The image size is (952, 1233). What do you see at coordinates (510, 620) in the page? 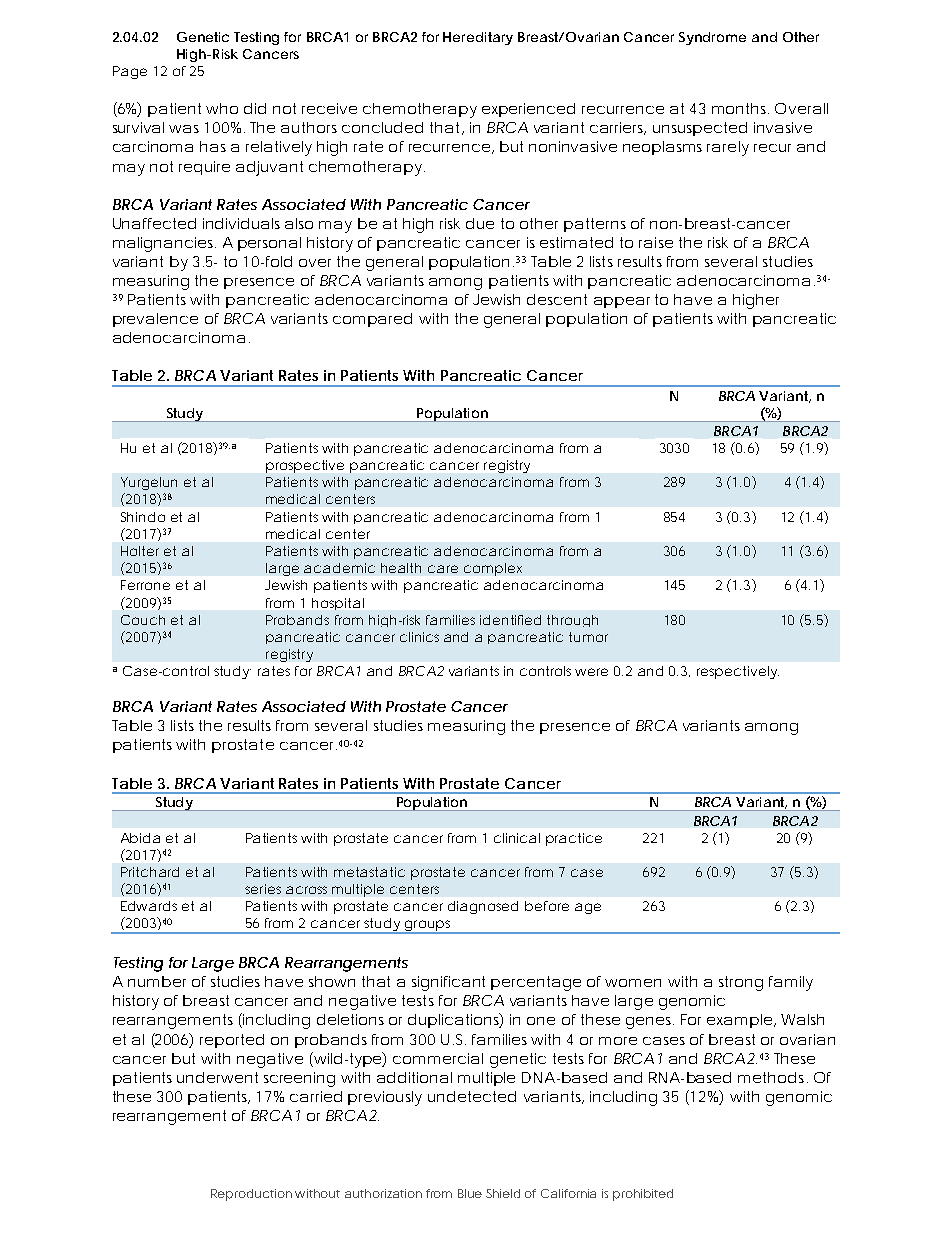
I see `identified` at bounding box center [510, 620].
